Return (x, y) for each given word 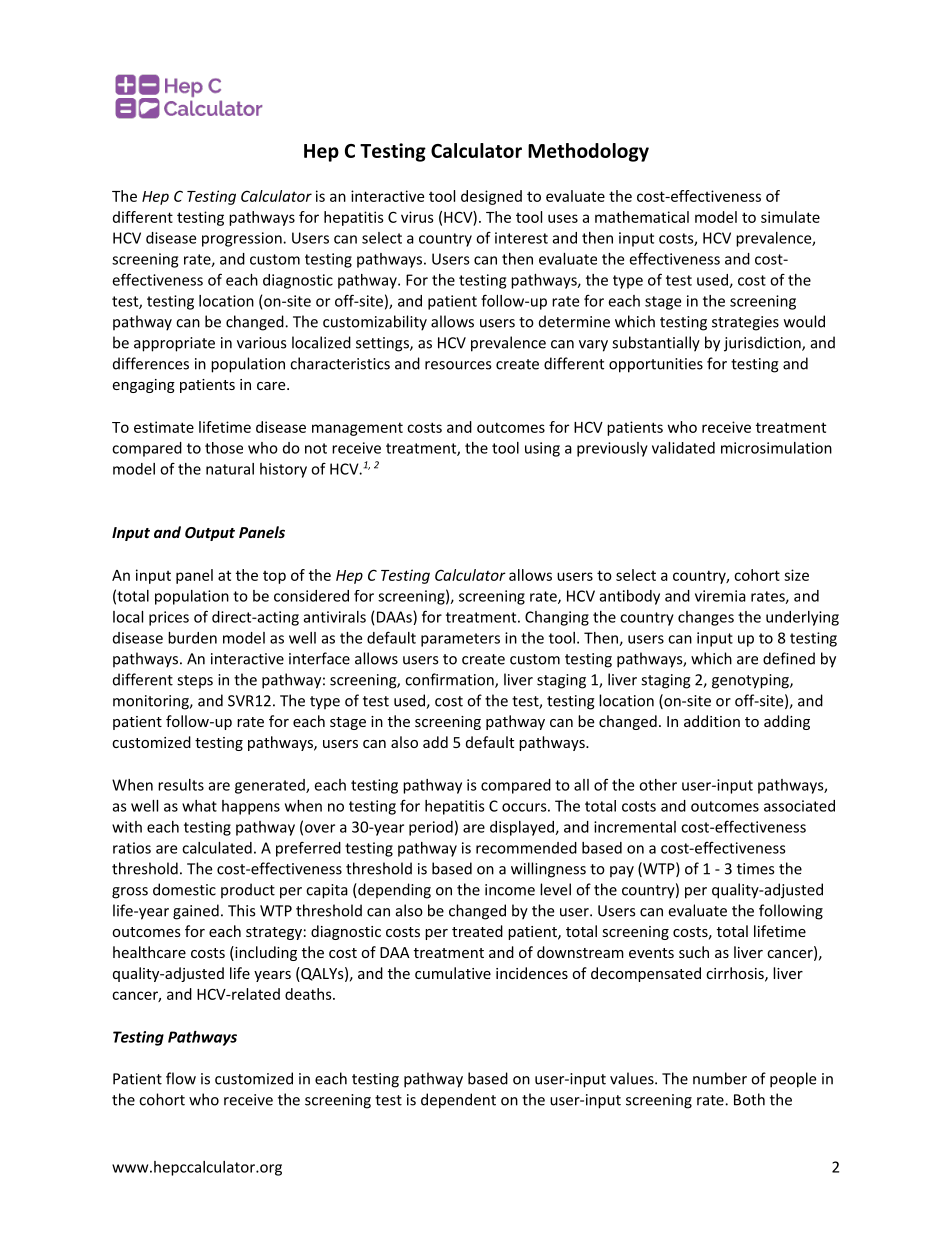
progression (243, 239)
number (720, 1078)
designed (491, 197)
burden (192, 638)
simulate (790, 217)
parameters (460, 640)
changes (706, 618)
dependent (458, 1101)
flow (181, 1078)
